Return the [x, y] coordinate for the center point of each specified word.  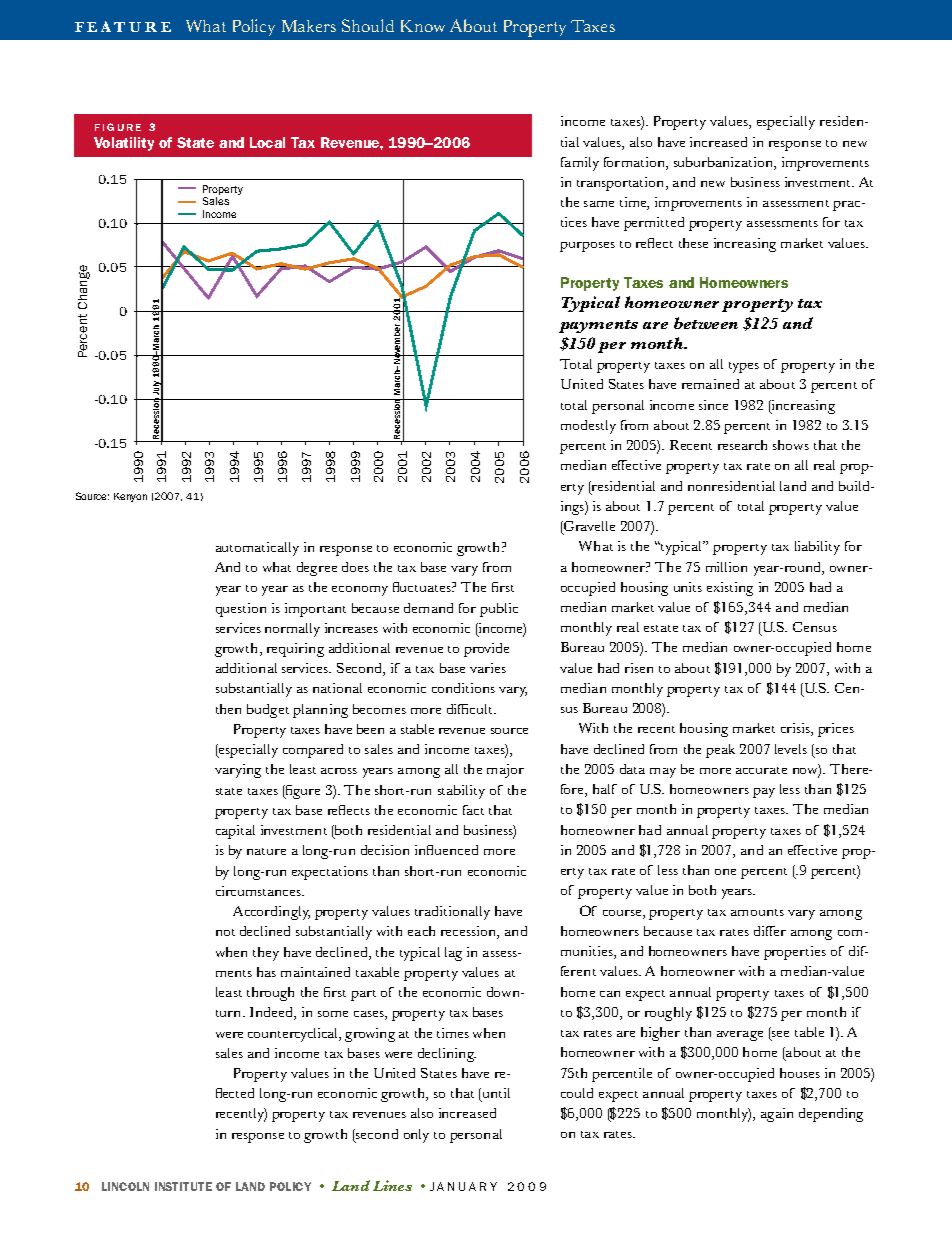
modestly [588, 427]
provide [486, 650]
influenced [446, 850]
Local [267, 142]
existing [730, 589]
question [241, 610]
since [713, 405]
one [725, 872]
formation [635, 162]
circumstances [260, 891]
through [270, 994]
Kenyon [130, 497]
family [580, 164]
